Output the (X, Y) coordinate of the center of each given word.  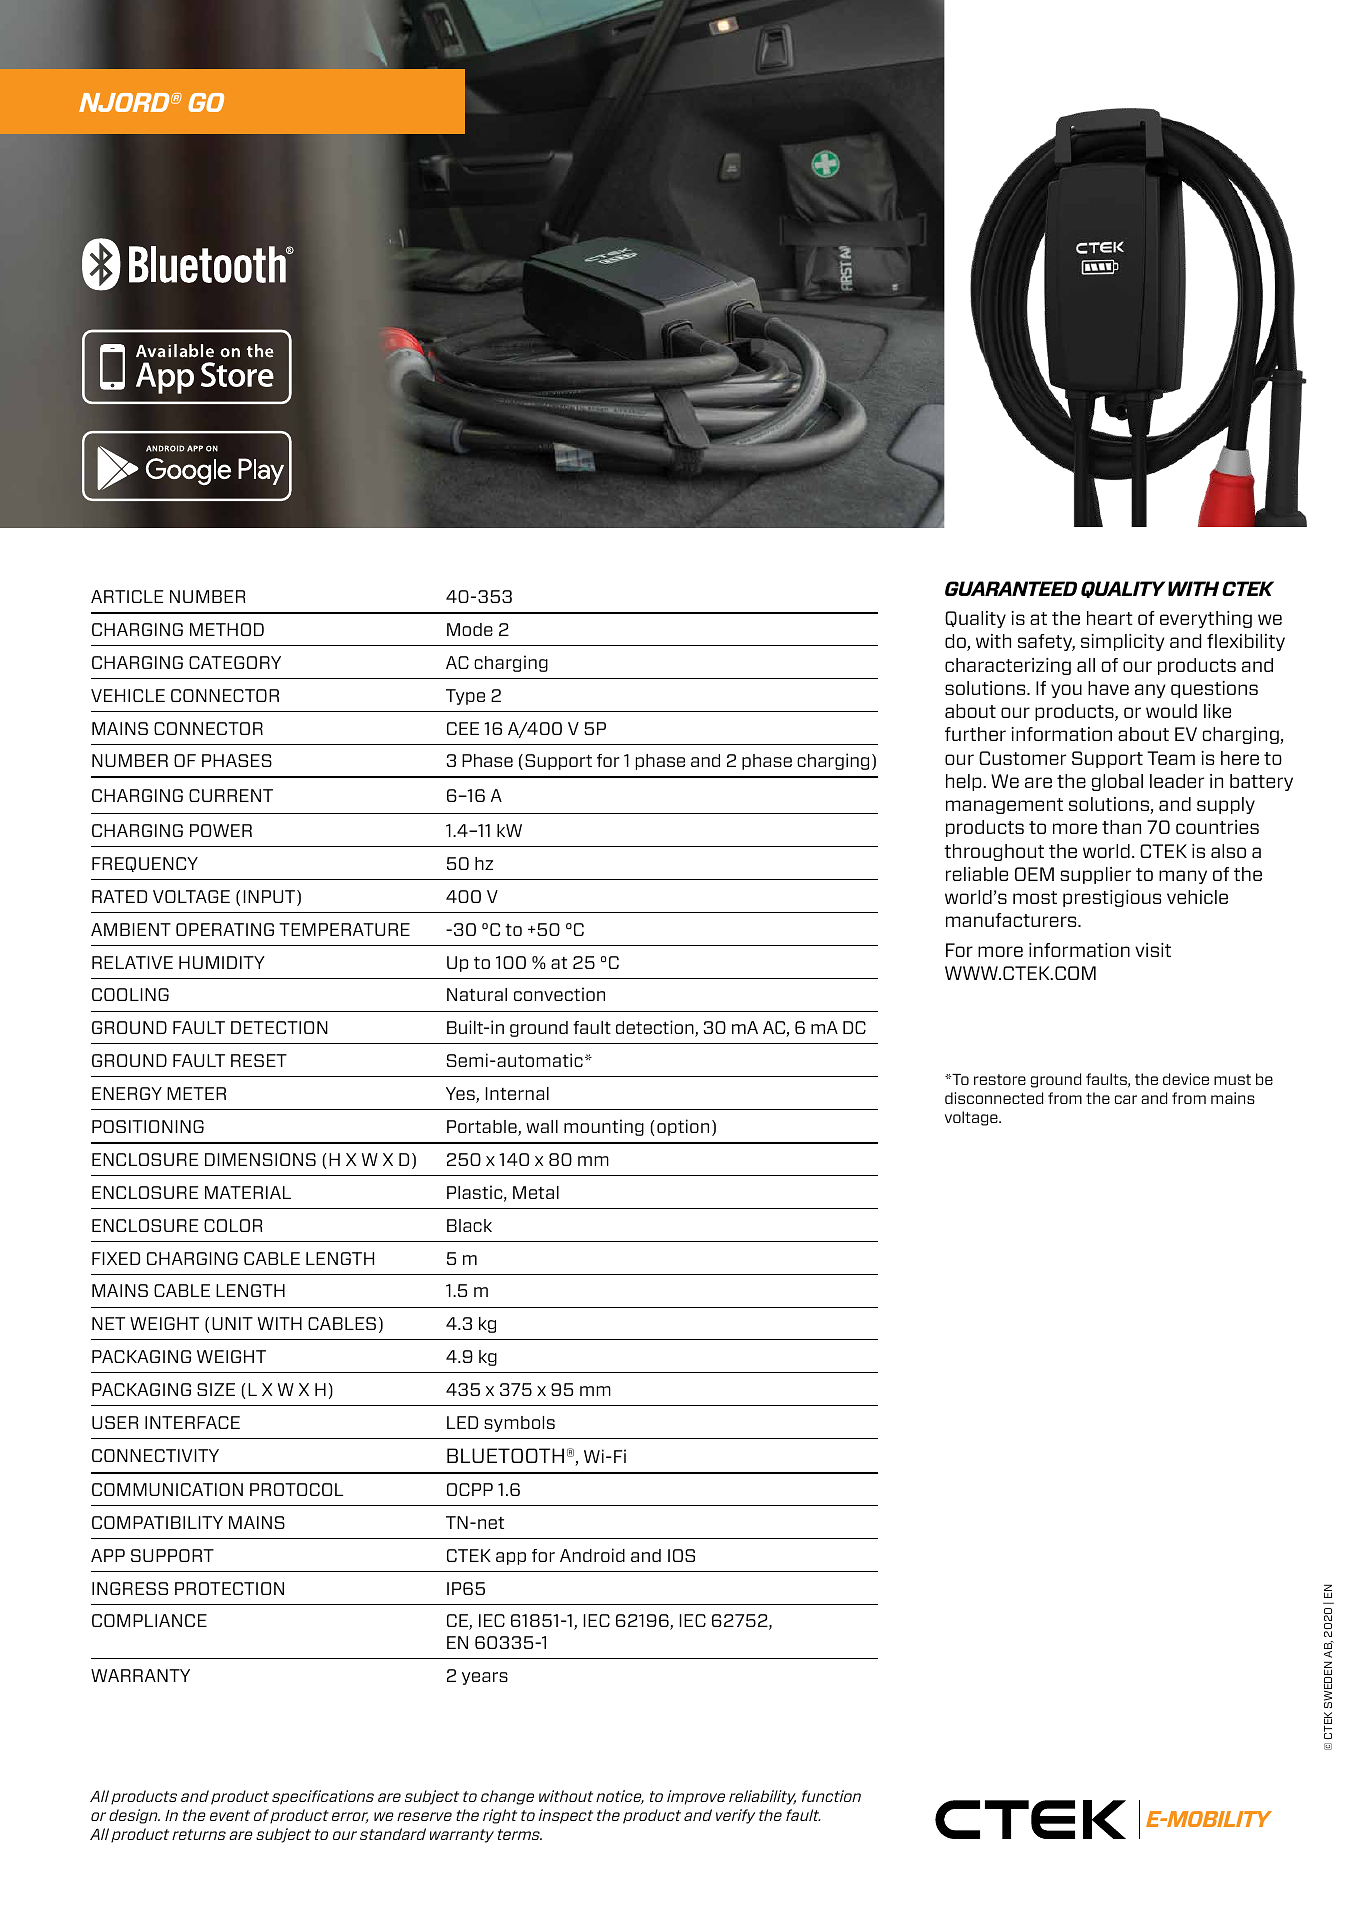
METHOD (227, 629)
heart (1110, 618)
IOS (681, 1555)
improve (696, 1797)
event (230, 1815)
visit (1153, 950)
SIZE (216, 1389)
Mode (470, 629)
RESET (259, 1060)
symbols (519, 1424)
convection (559, 994)
